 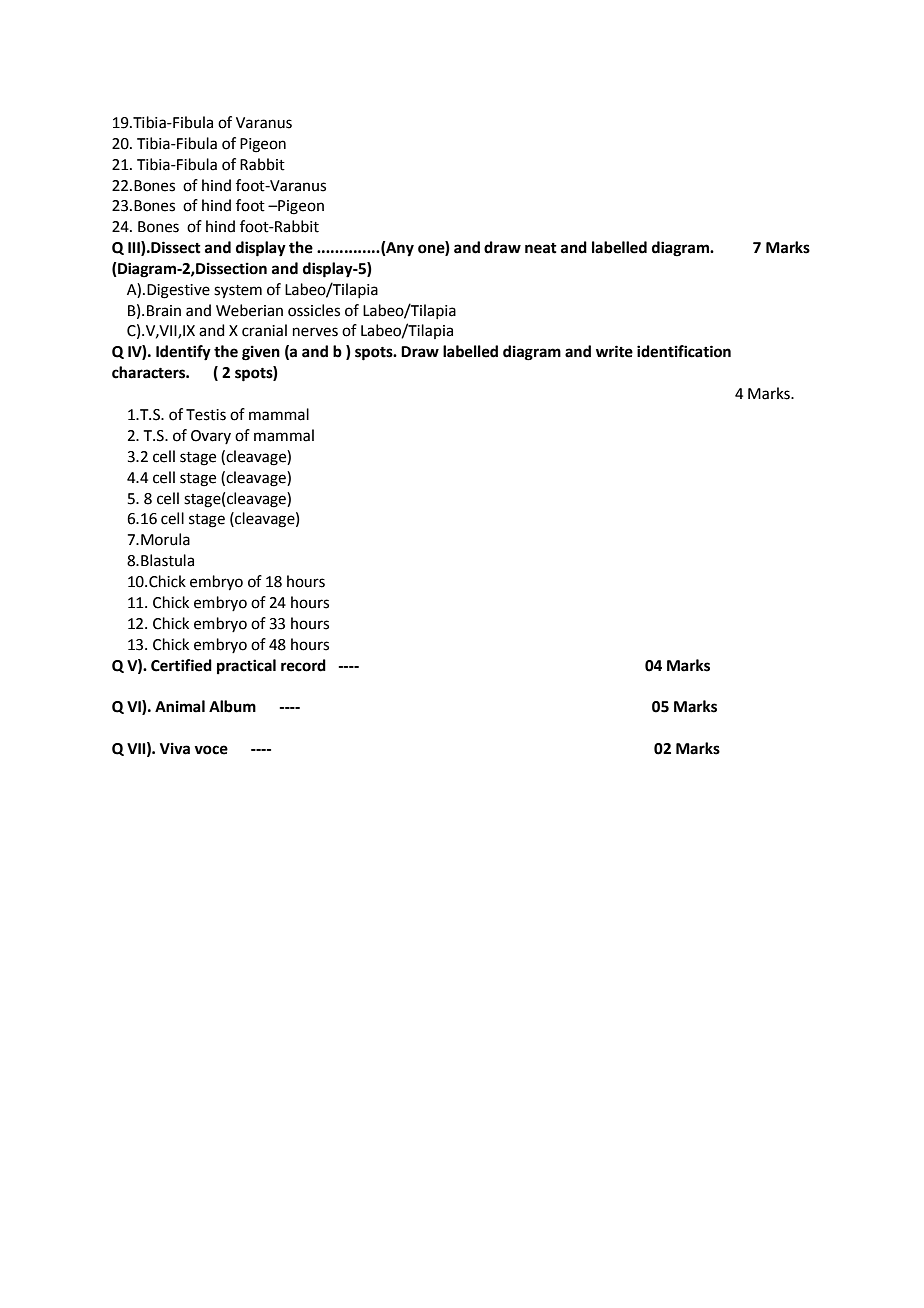 I want to click on Animal, so click(x=180, y=706).
